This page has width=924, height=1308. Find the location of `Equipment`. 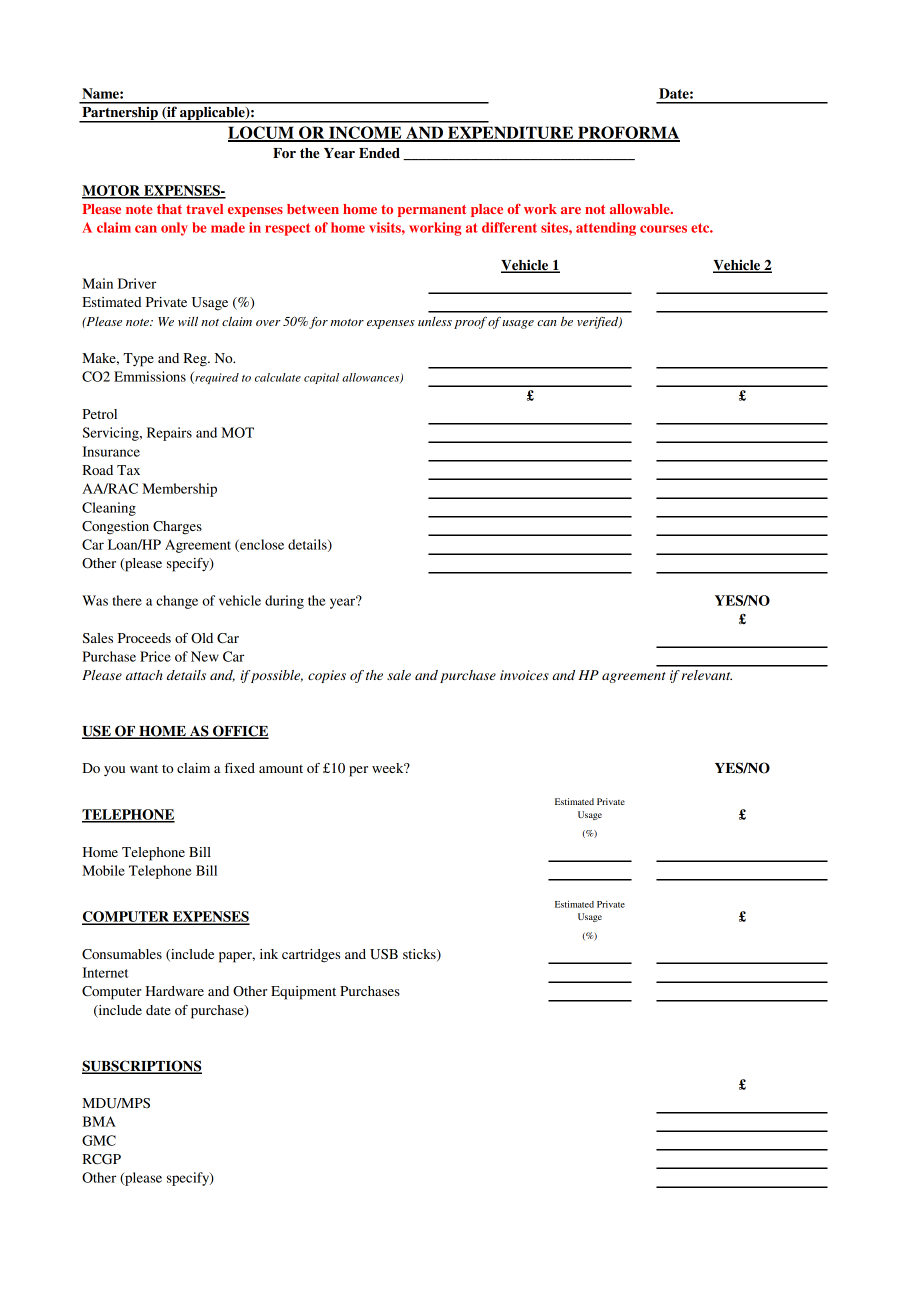

Equipment is located at coordinates (303, 993).
